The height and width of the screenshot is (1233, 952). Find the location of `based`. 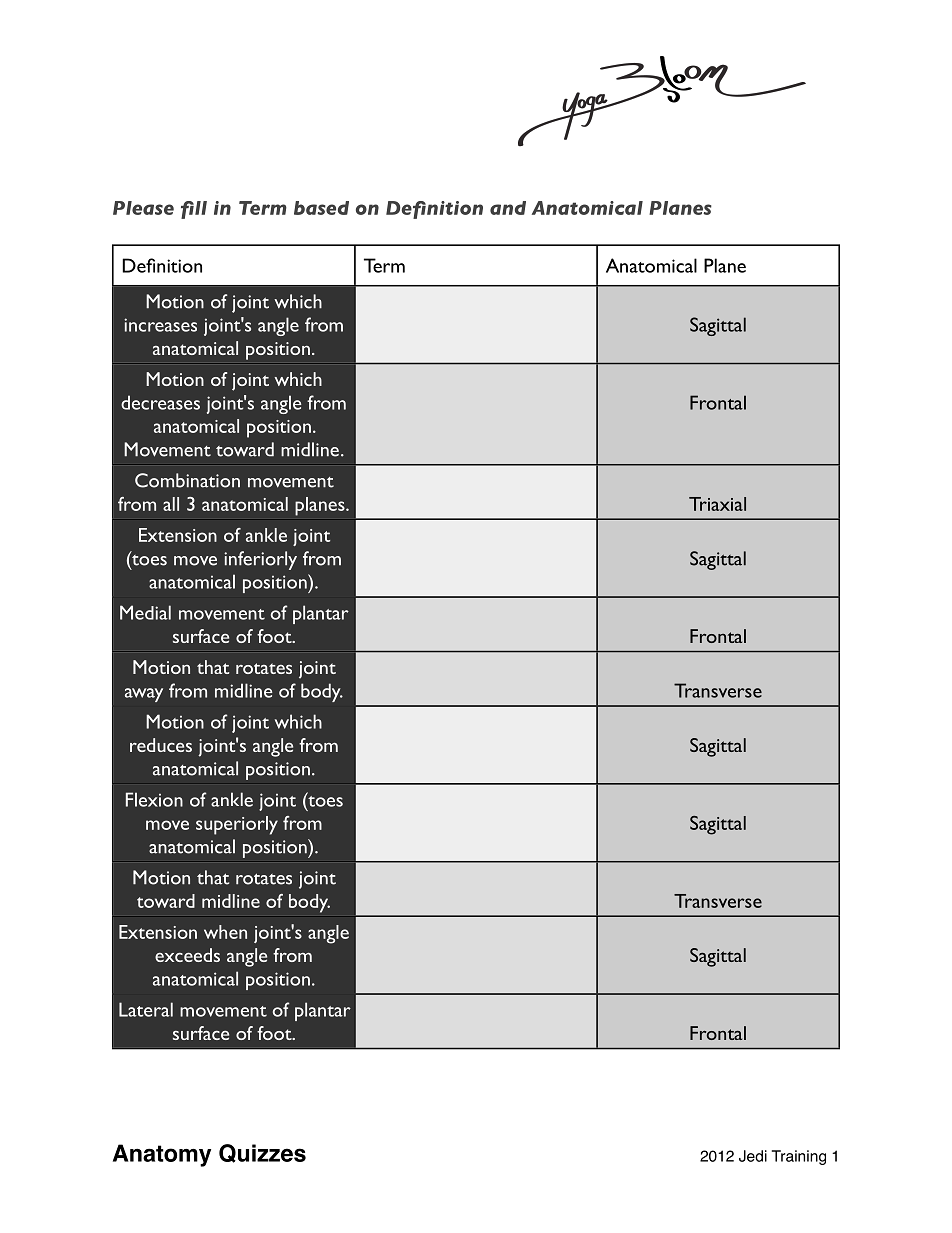

based is located at coordinates (321, 208).
